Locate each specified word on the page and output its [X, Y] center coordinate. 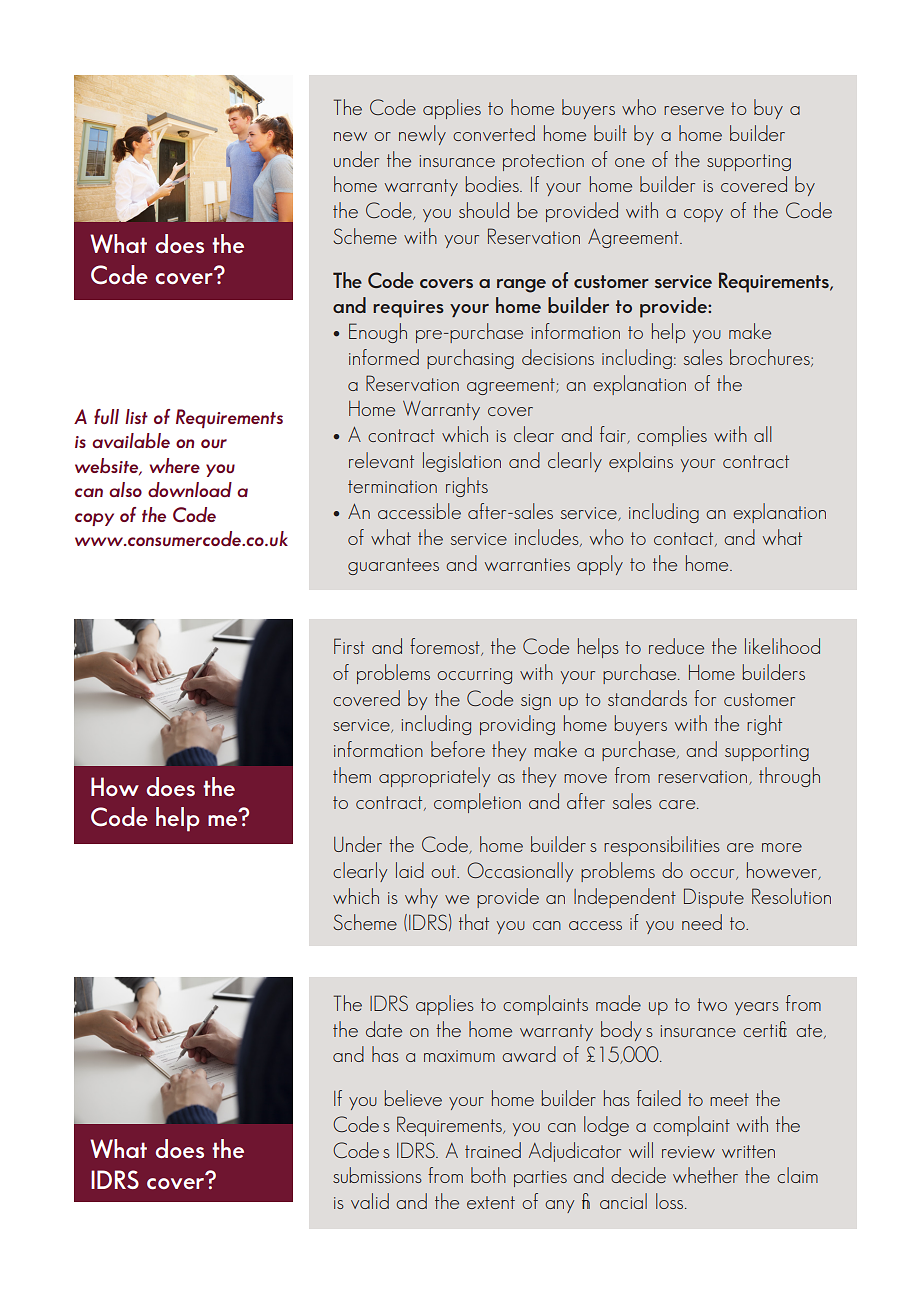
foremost [446, 647]
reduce [676, 646]
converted [494, 133]
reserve [694, 110]
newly [422, 135]
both [488, 1175]
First [349, 646]
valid [370, 1201]
